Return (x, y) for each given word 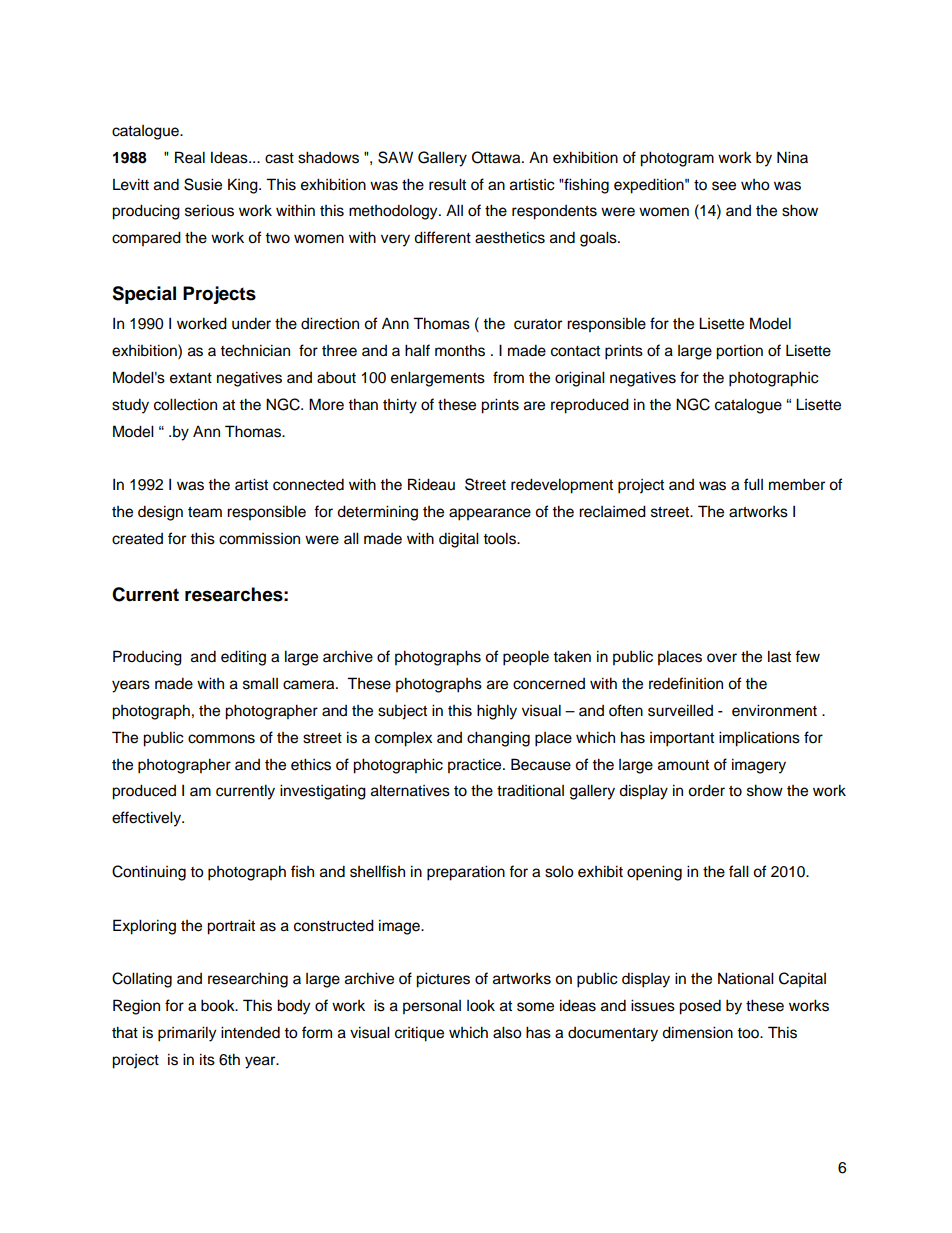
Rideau (431, 484)
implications (759, 739)
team (205, 512)
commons (221, 739)
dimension (697, 1032)
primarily (187, 1034)
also (507, 1032)
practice (476, 766)
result (447, 184)
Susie (203, 184)
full (753, 484)
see (724, 186)
